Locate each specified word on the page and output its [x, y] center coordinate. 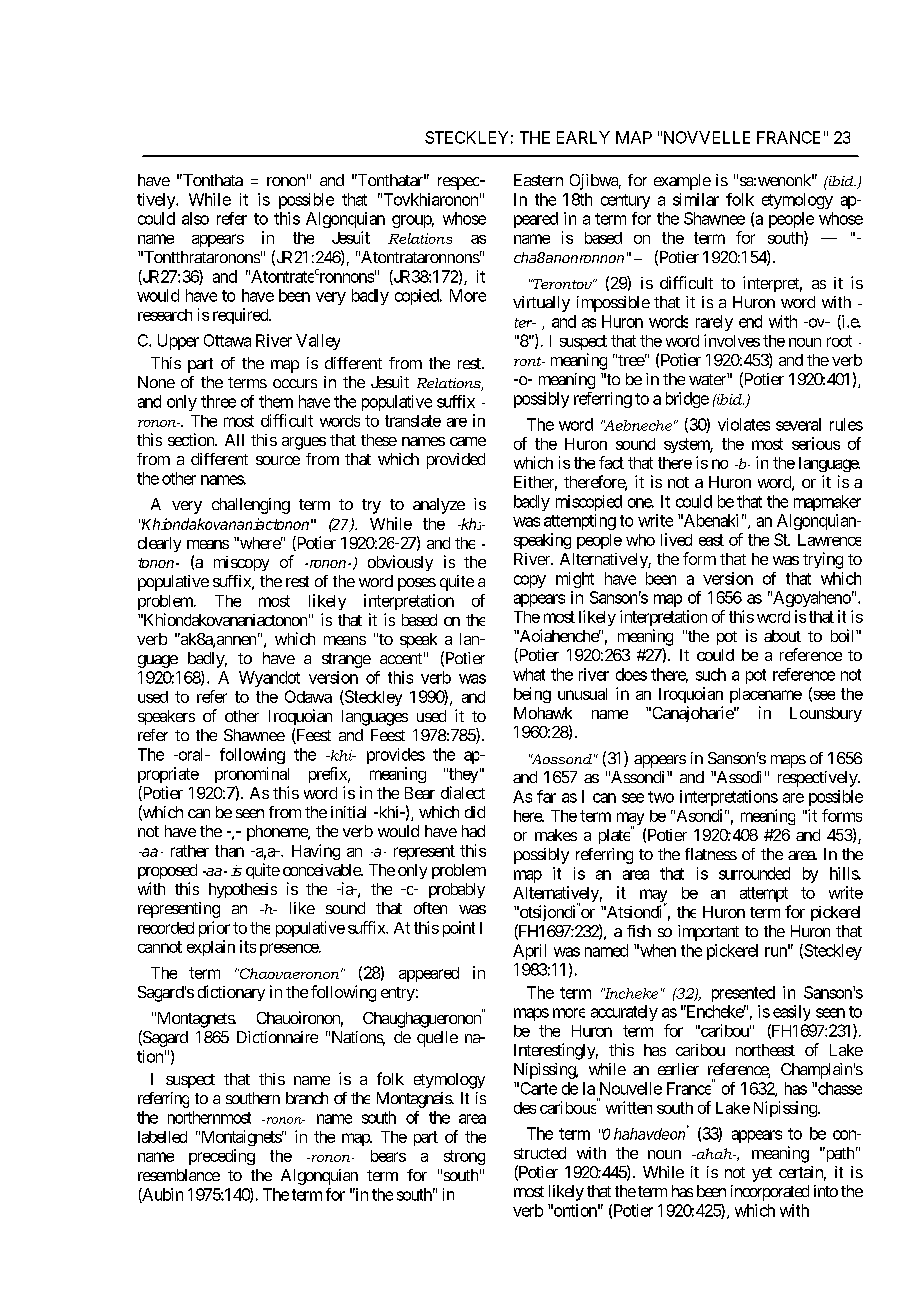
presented [743, 994]
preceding [222, 1157]
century [625, 201]
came [468, 441]
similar [696, 199]
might [575, 580]
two [661, 797]
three [218, 401]
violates [744, 424]
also [195, 218]
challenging [251, 506]
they [462, 775]
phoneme [278, 833]
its [248, 946]
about [782, 636]
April [529, 952]
